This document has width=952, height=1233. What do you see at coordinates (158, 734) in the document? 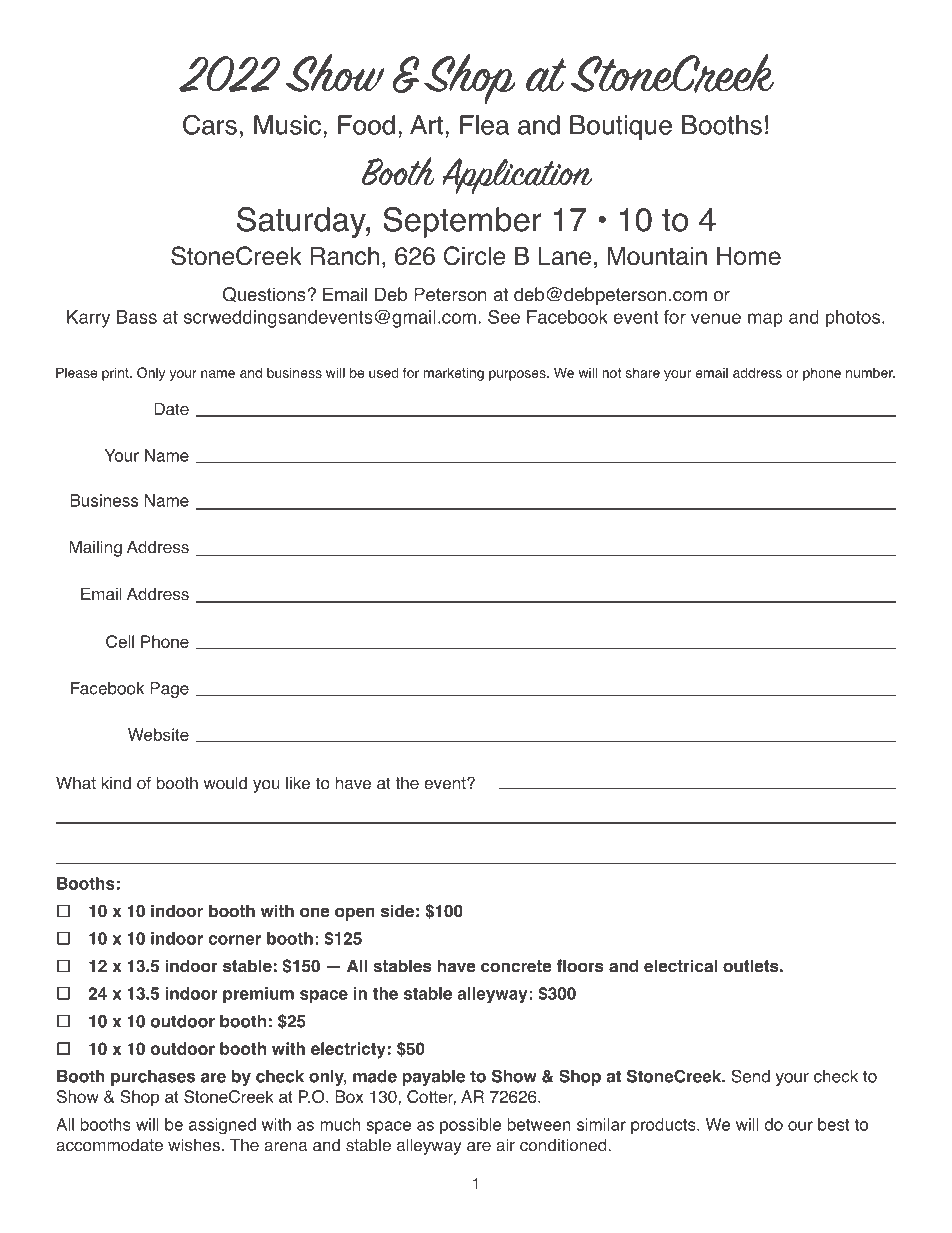
I see `Website` at bounding box center [158, 734].
